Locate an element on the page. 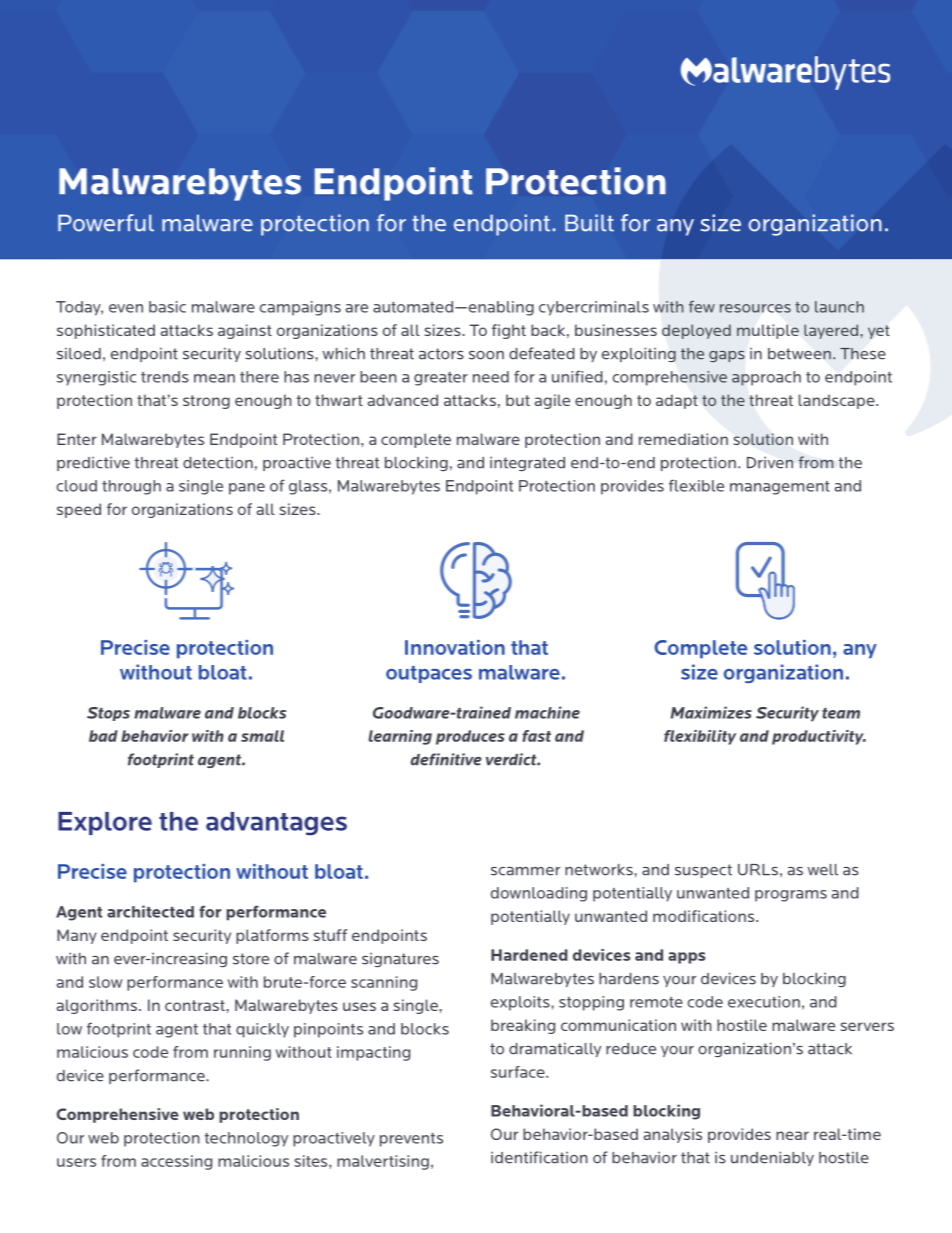 This page has height=1233, width=952. programs is located at coordinates (791, 896).
